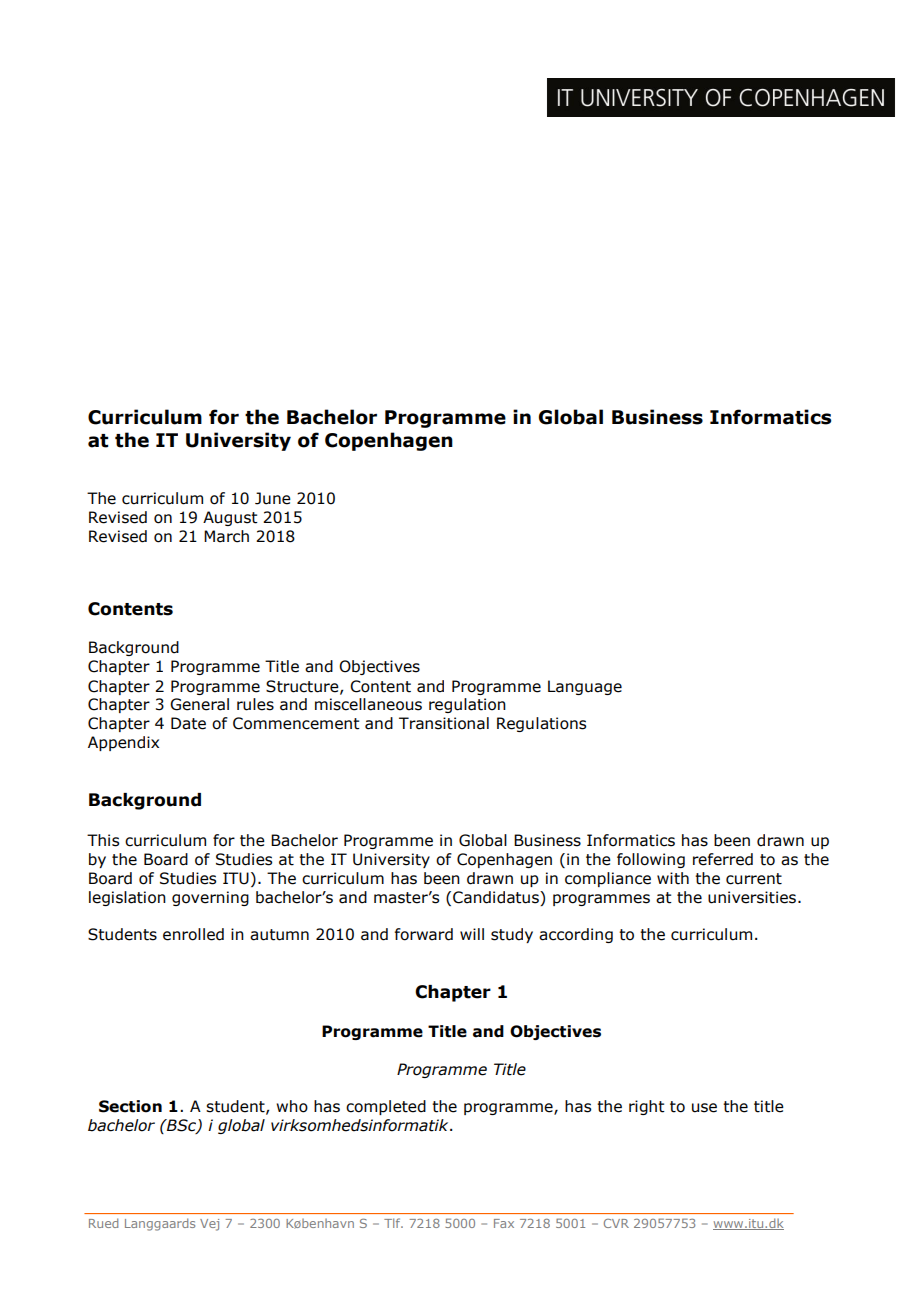  I want to click on Language, so click(585, 687).
